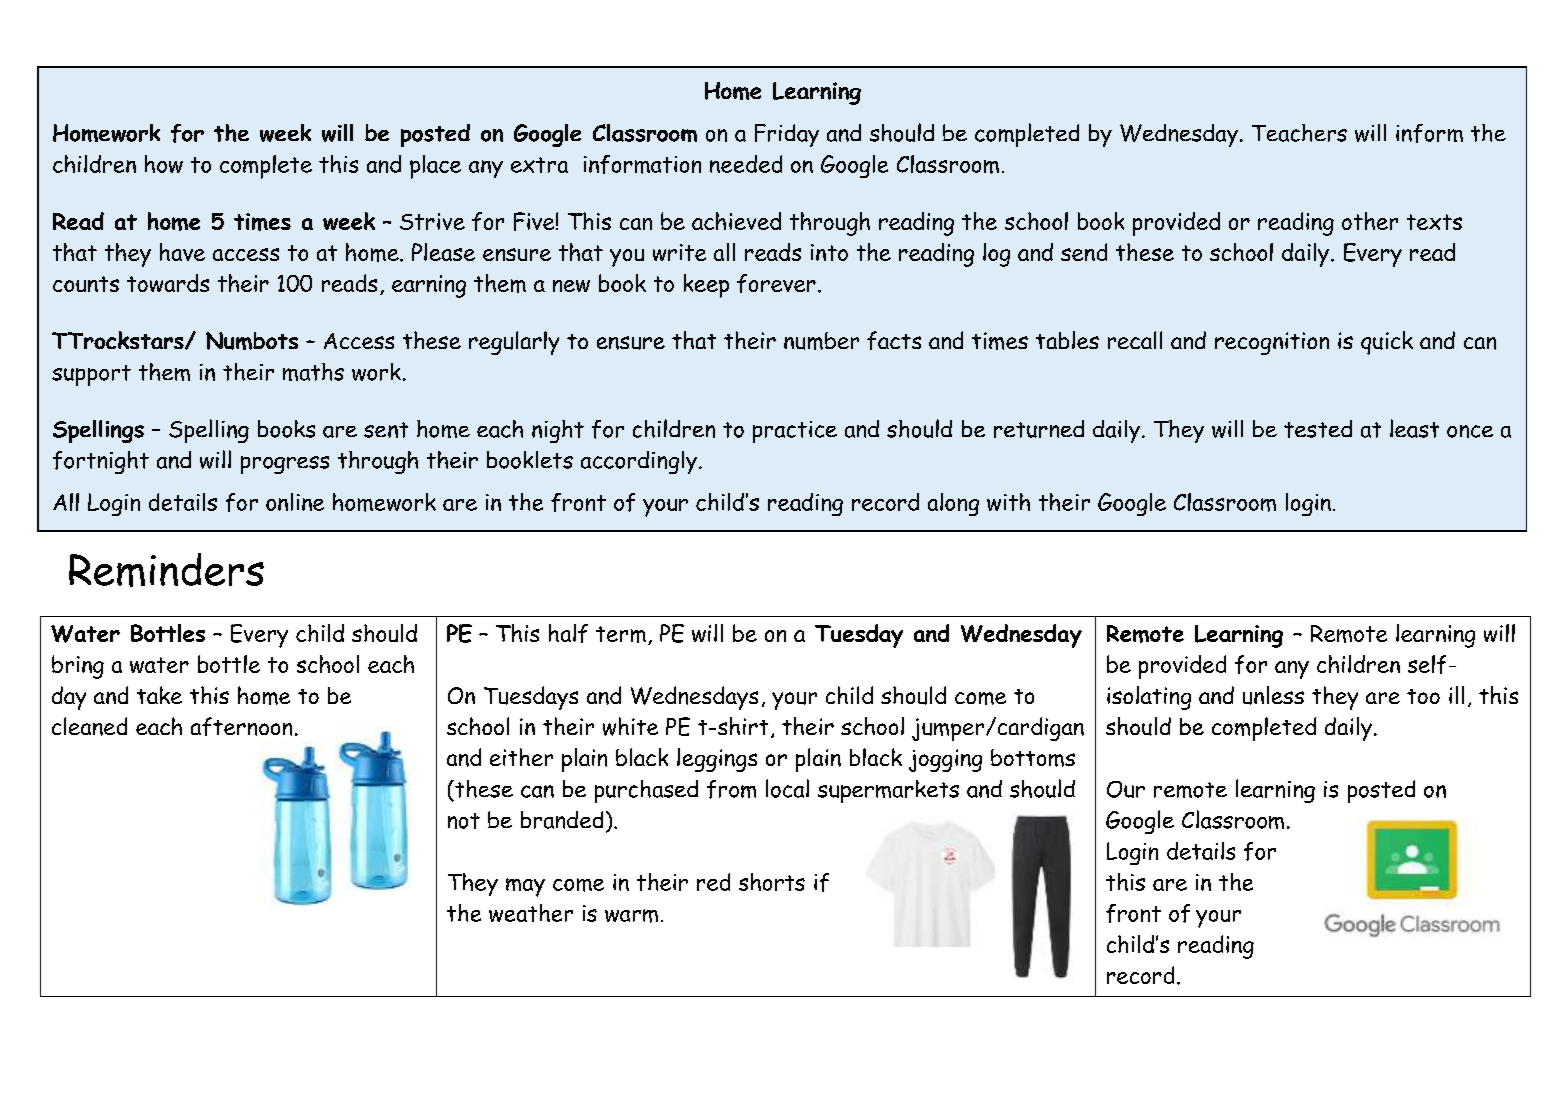  What do you see at coordinates (953, 504) in the screenshot?
I see `along` at bounding box center [953, 504].
